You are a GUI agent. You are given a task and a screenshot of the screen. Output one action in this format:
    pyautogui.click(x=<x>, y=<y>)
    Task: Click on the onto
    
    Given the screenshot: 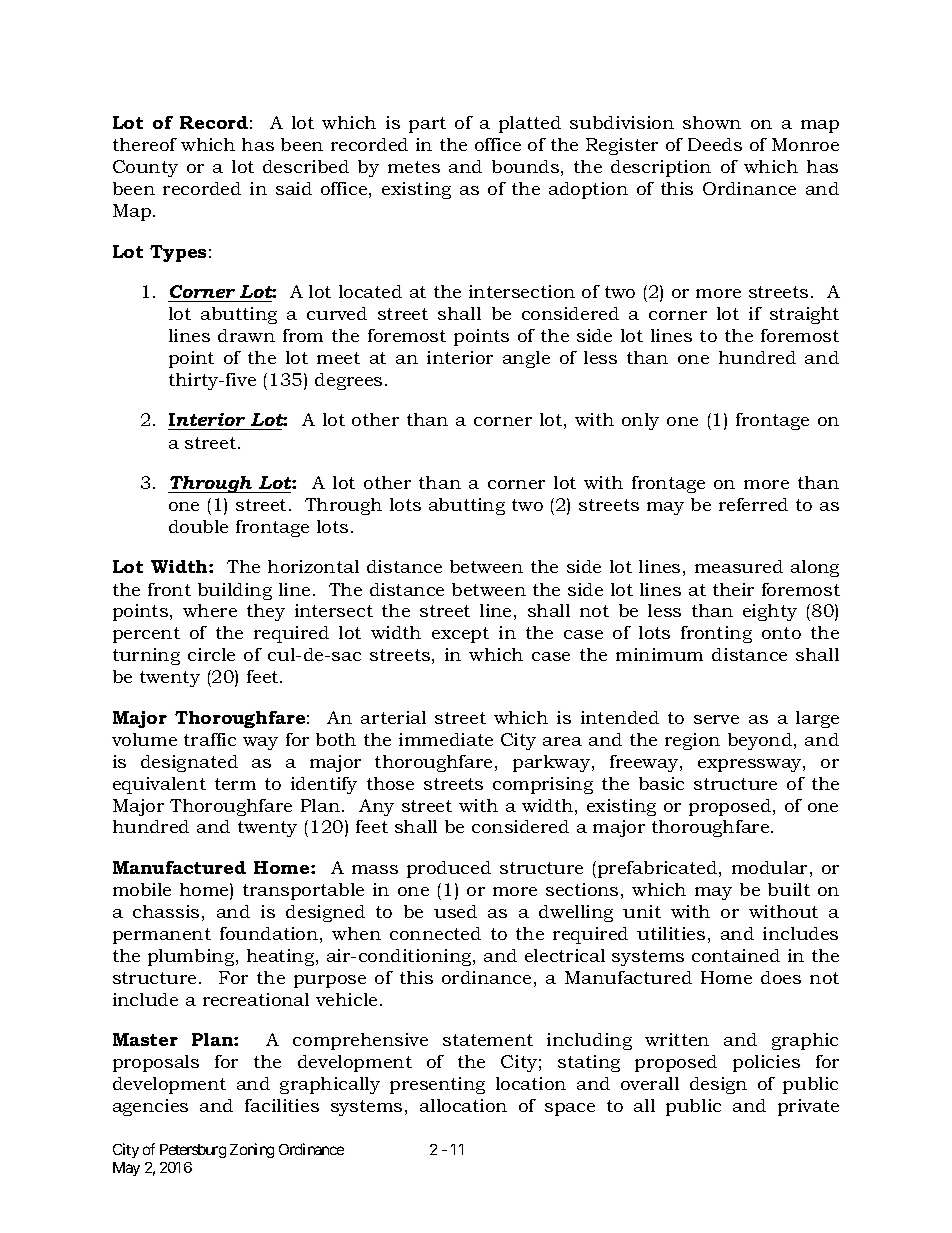 What is the action you would take?
    pyautogui.click(x=781, y=633)
